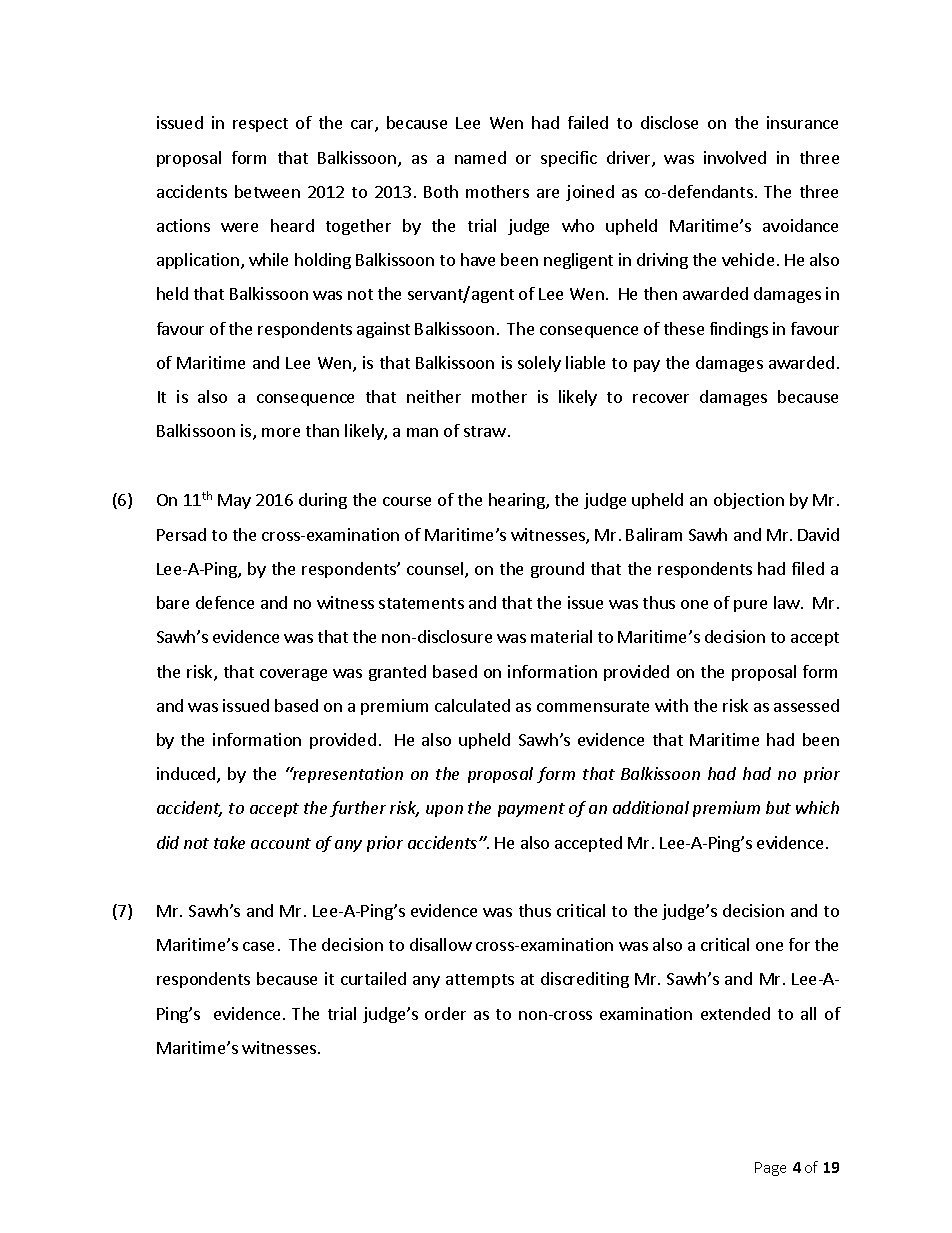 This screenshot has height=1233, width=952. I want to click on material, so click(561, 636).
